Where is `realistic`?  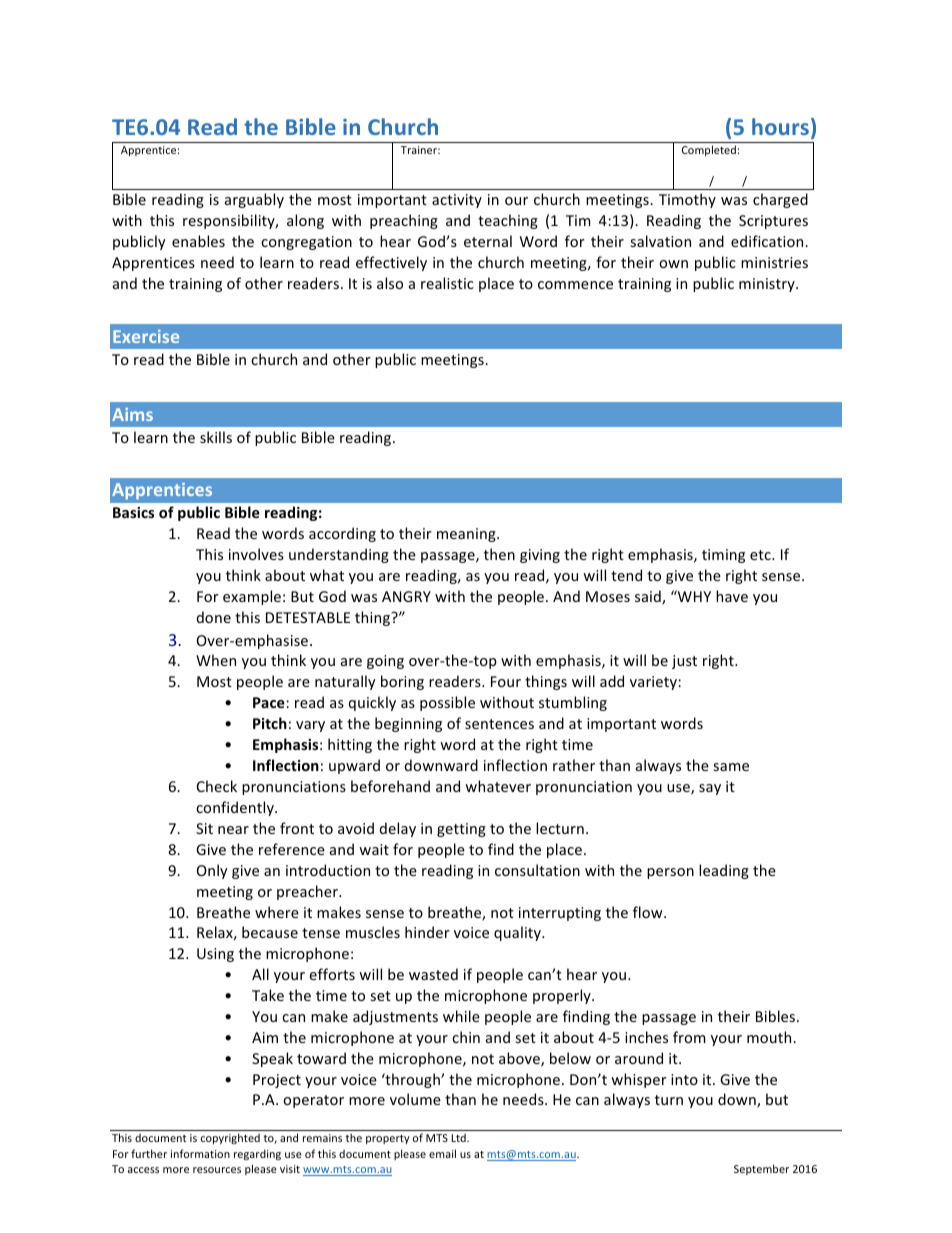
realistic is located at coordinates (447, 283).
